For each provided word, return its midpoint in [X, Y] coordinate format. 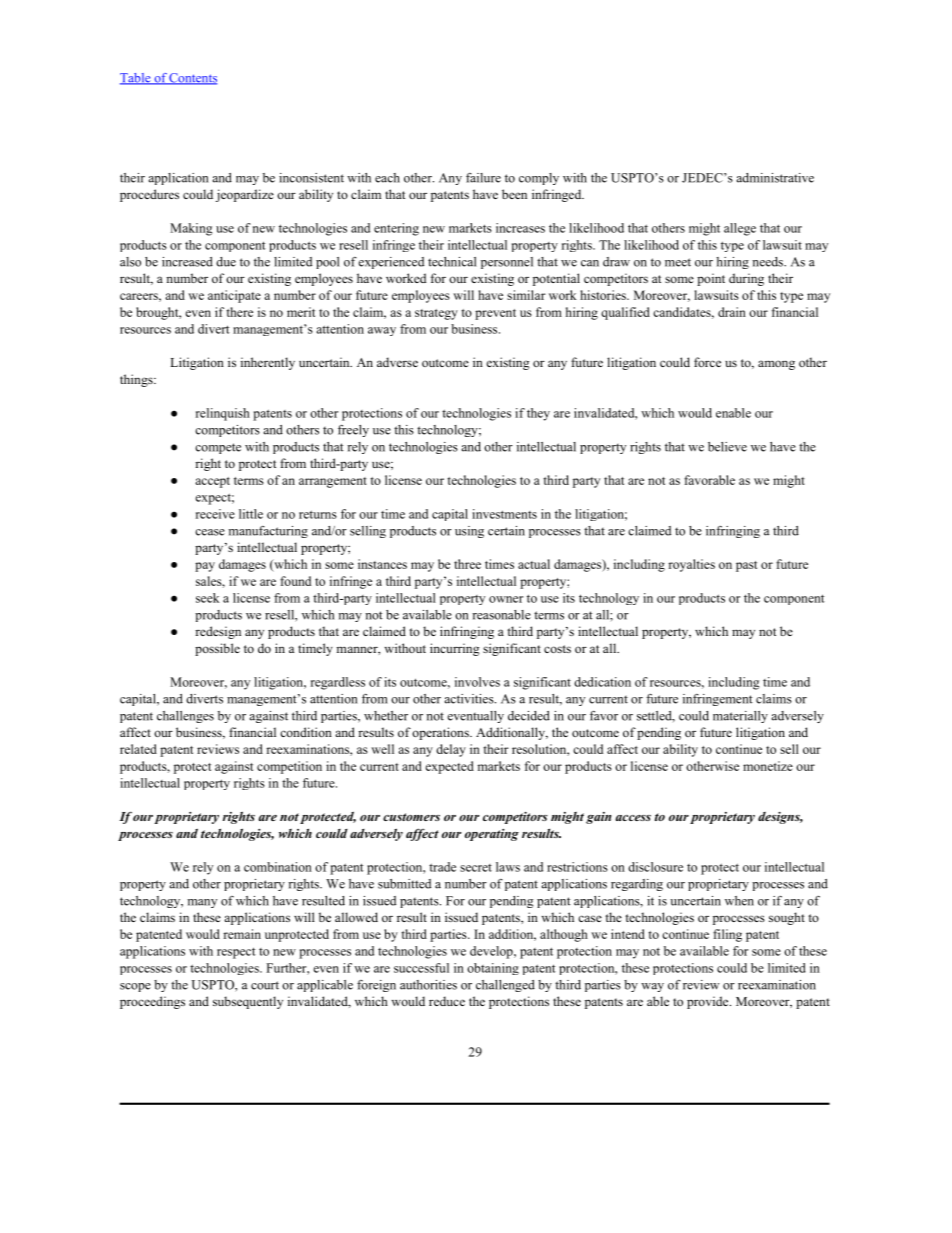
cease [210, 532]
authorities [428, 985]
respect [236, 953]
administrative [775, 178]
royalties [691, 565]
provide [709, 1002]
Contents [192, 79]
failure [483, 178]
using [469, 532]
